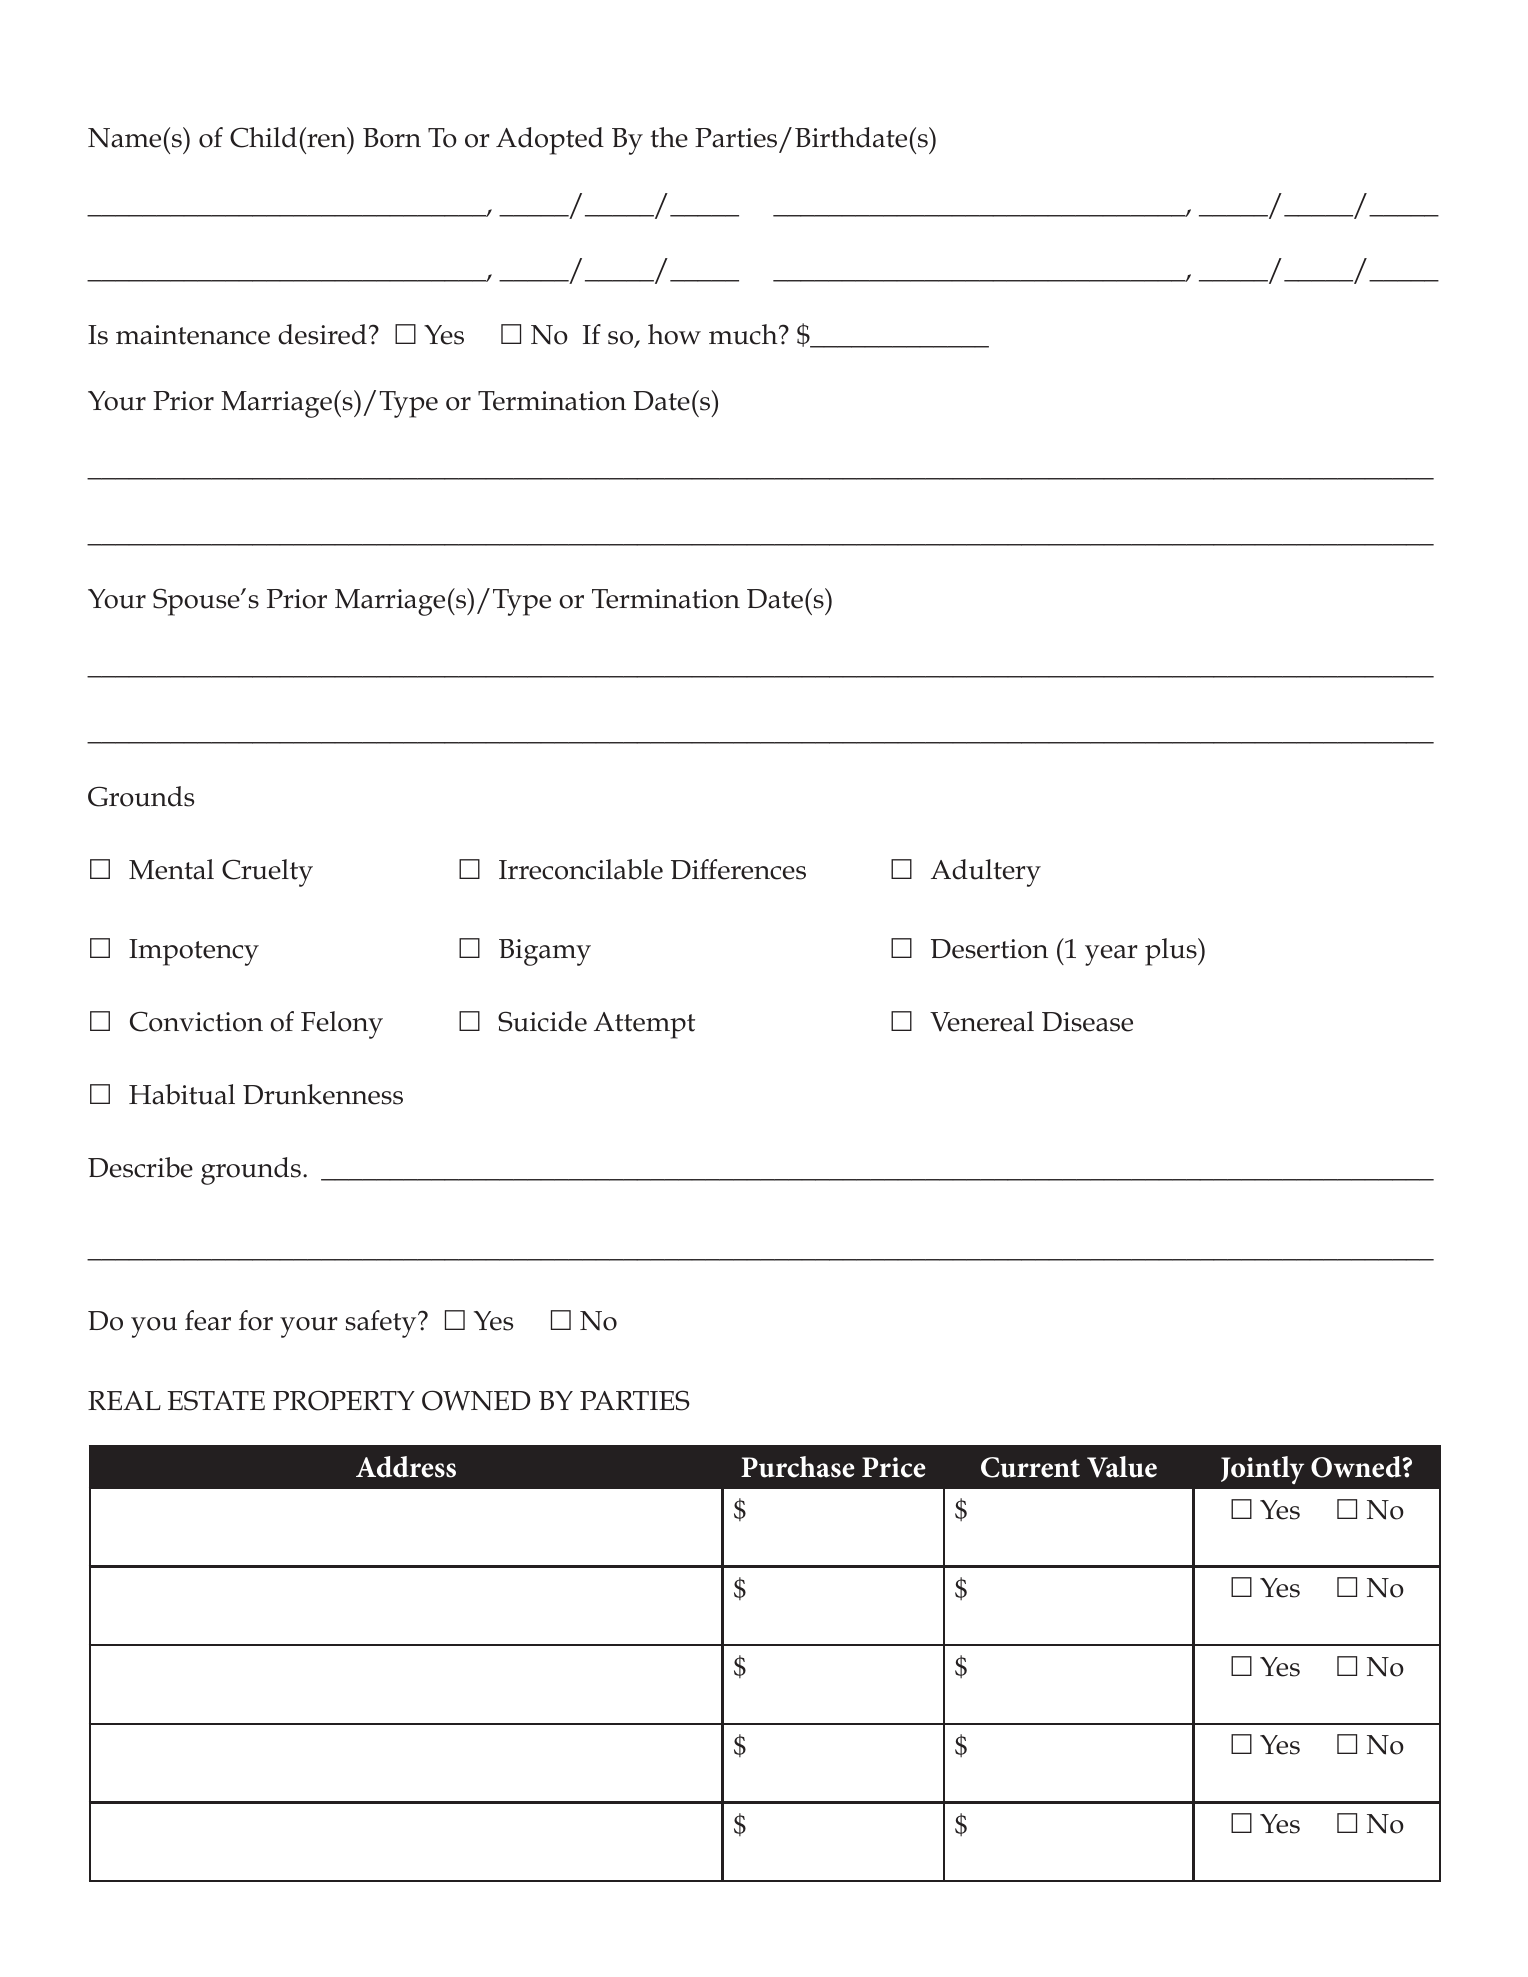 Image resolution: width=1528 pixels, height=1977 pixels. What do you see at coordinates (216, 1400) in the screenshot?
I see `ESTATE` at bounding box center [216, 1400].
